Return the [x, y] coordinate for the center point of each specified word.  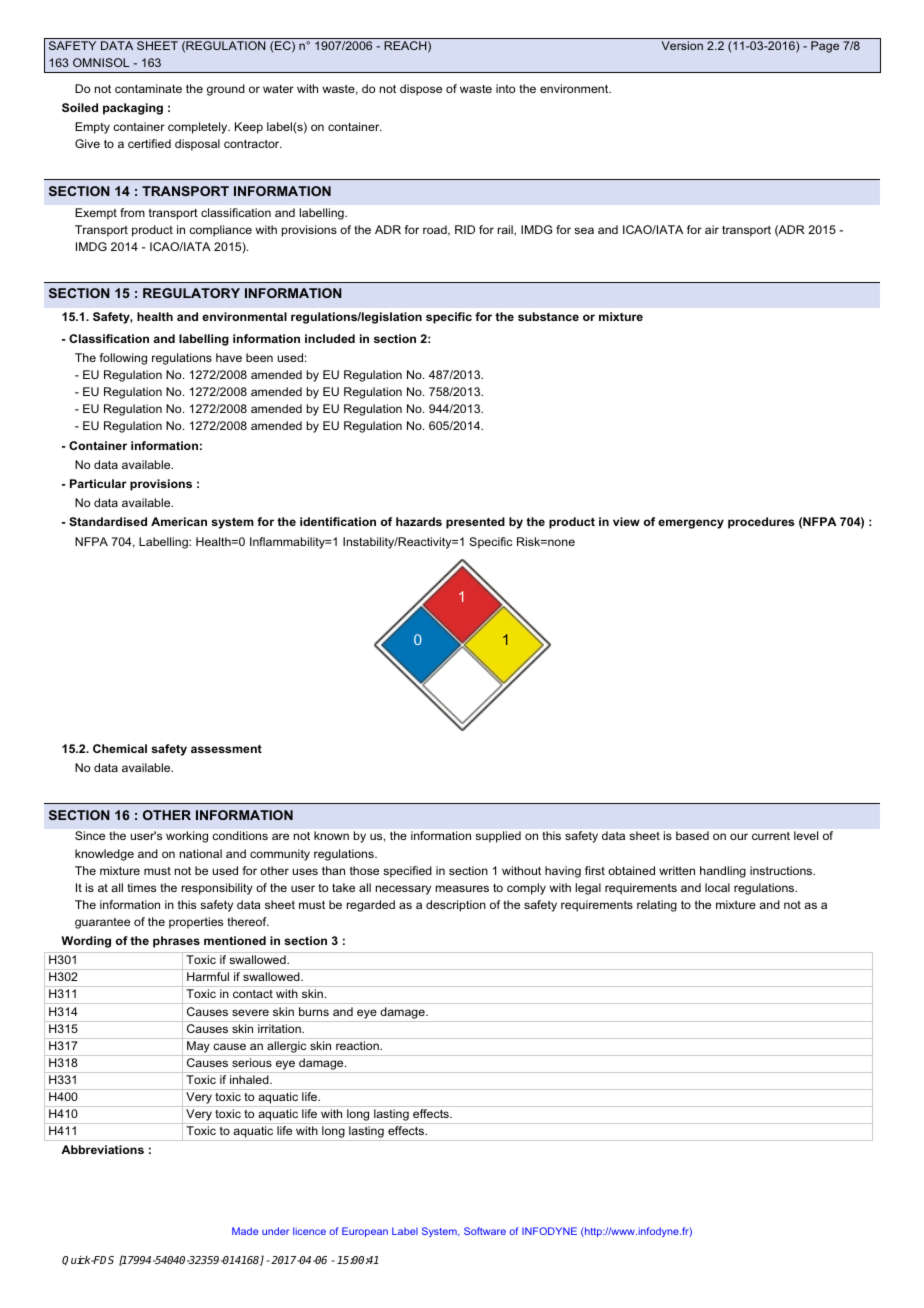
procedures [761, 523]
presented [475, 523]
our [739, 836]
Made [245, 1231]
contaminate [148, 88]
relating [657, 906]
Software [485, 1231]
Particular [98, 483]
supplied [498, 837]
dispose [421, 90]
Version [682, 45]
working [187, 837]
